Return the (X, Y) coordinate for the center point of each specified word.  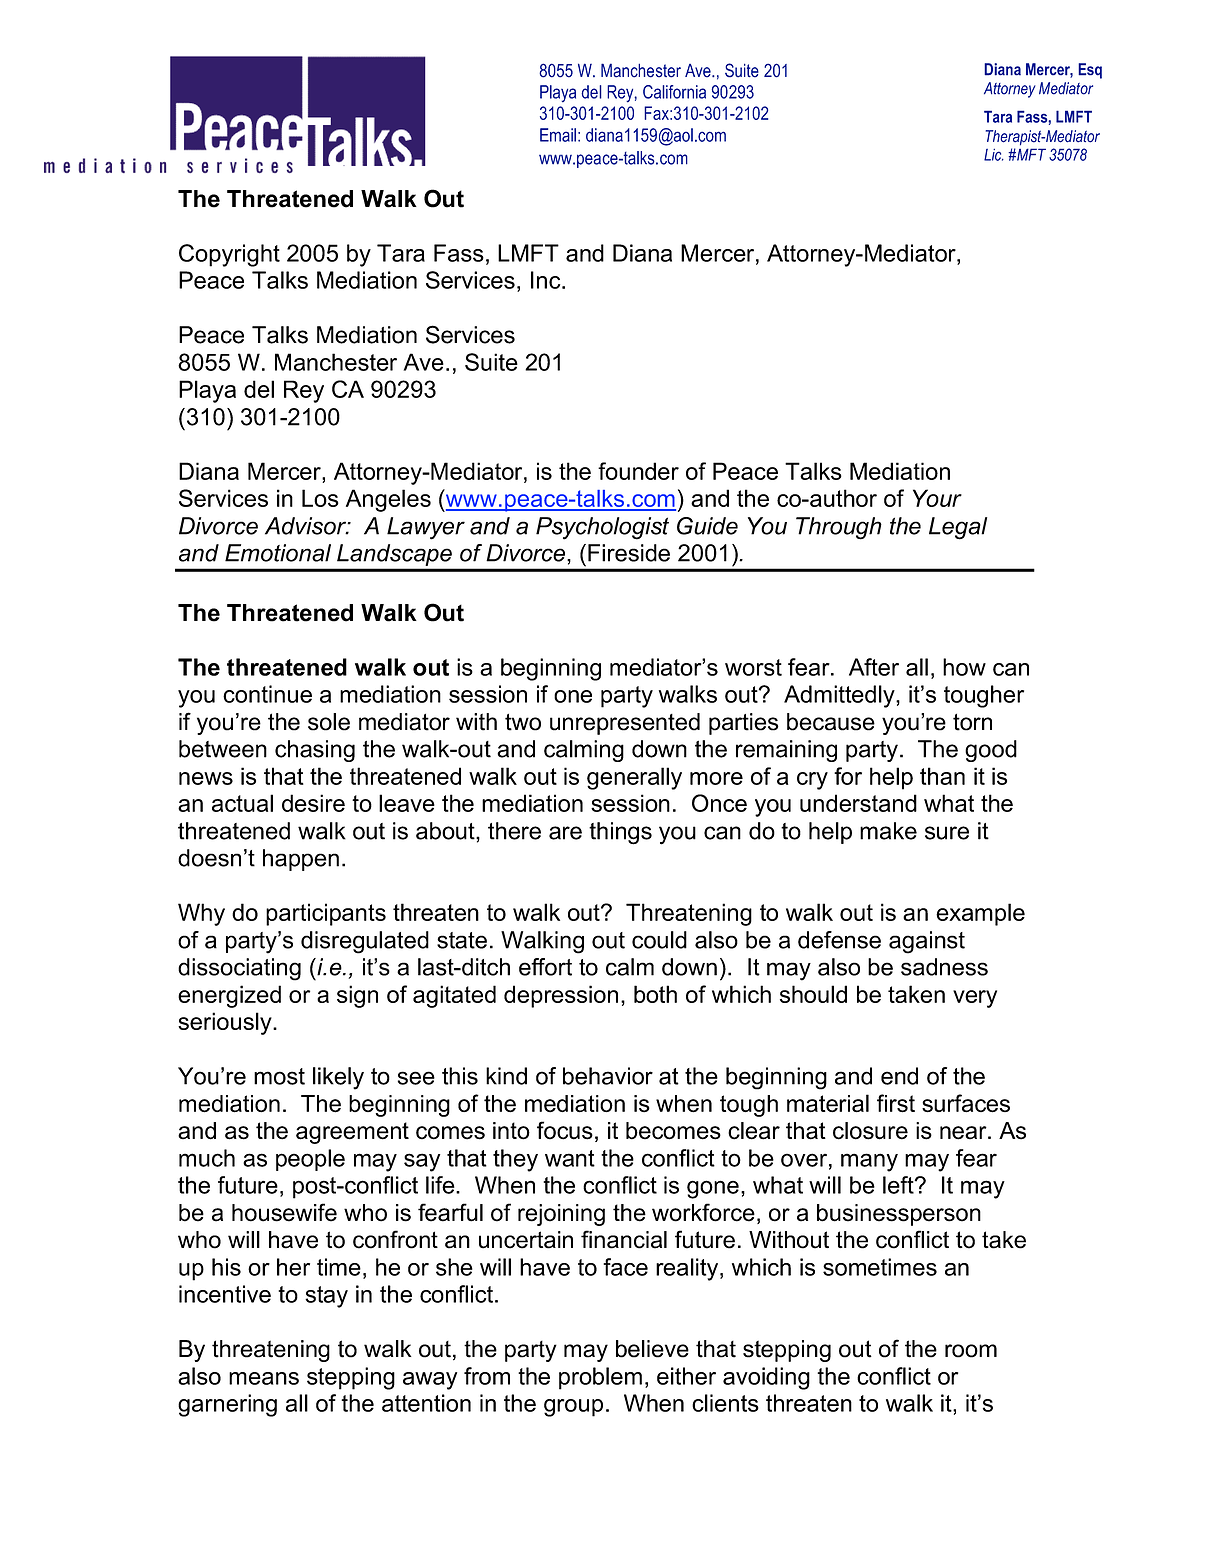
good (991, 751)
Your (937, 498)
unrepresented (625, 724)
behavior (608, 1076)
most (279, 1076)
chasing (315, 751)
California (674, 92)
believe (652, 1349)
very (975, 999)
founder (638, 471)
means (264, 1378)
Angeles (388, 500)
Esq (1090, 71)
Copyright (229, 255)
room (971, 1351)
